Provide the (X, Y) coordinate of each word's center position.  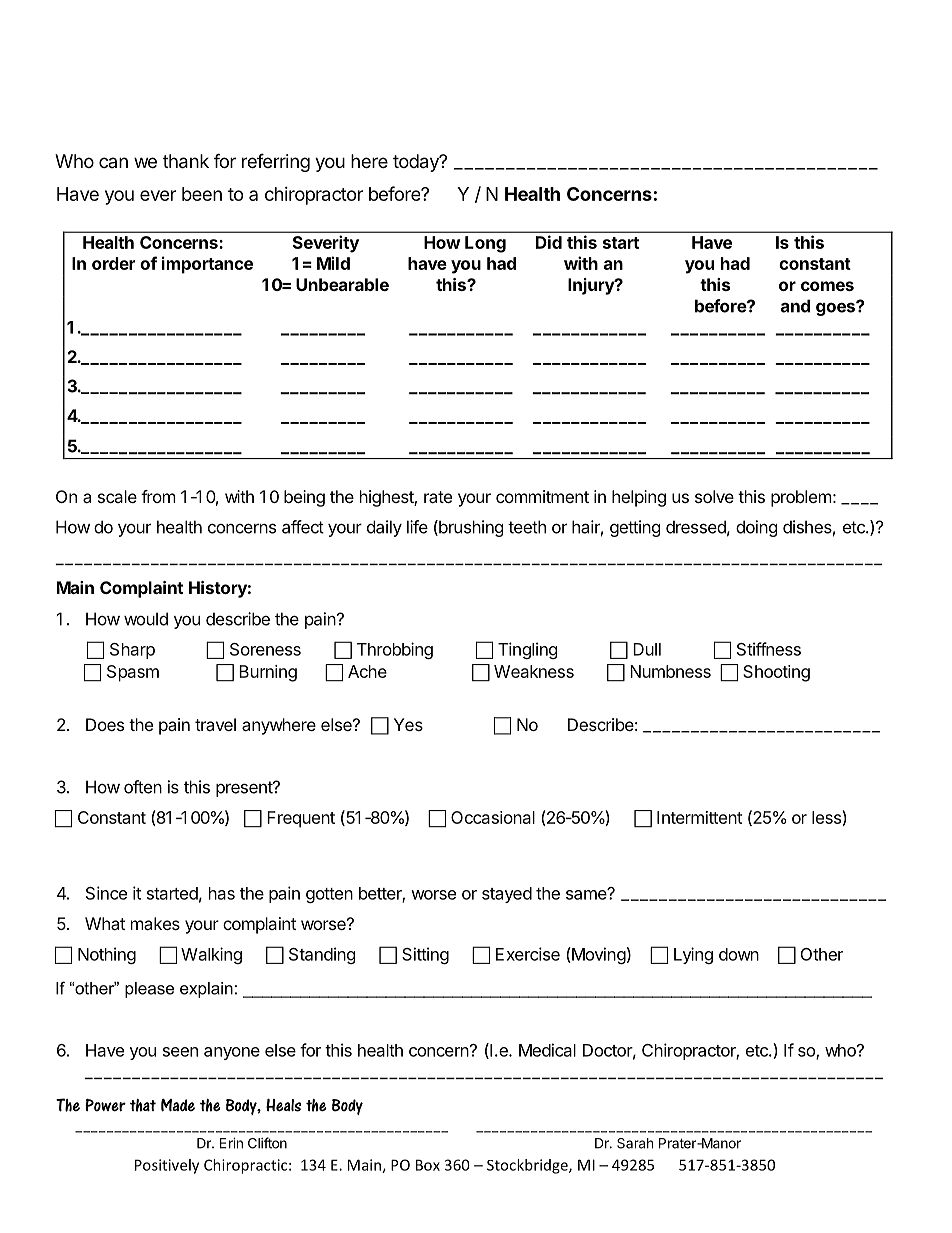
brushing (470, 528)
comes (827, 286)
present (245, 789)
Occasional (493, 817)
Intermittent (699, 817)
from (158, 496)
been (202, 194)
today (417, 163)
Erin (231, 1143)
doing (757, 528)
